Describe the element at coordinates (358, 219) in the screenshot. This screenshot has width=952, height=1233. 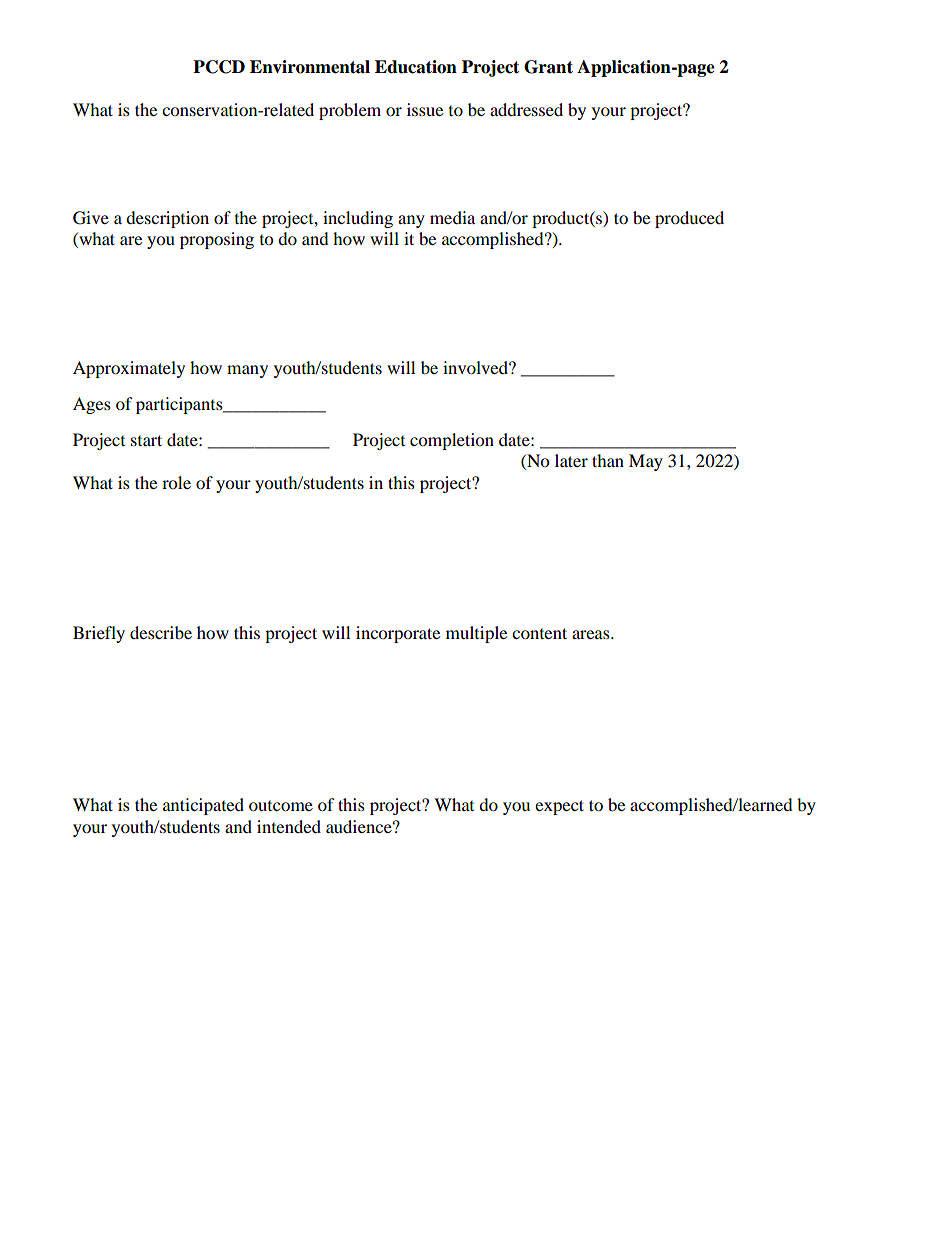
I see `including` at that location.
